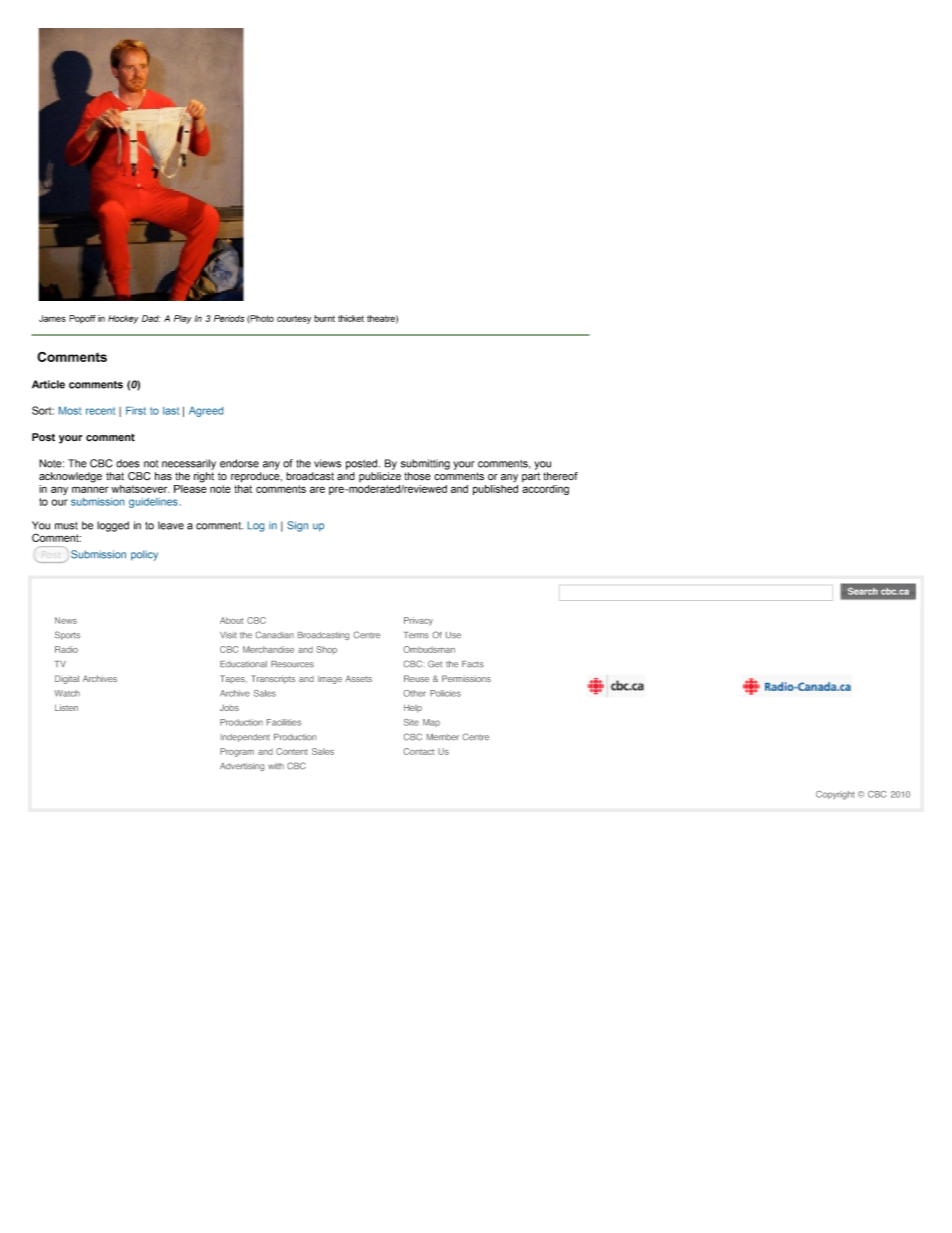  I want to click on Member, so click(443, 737).
